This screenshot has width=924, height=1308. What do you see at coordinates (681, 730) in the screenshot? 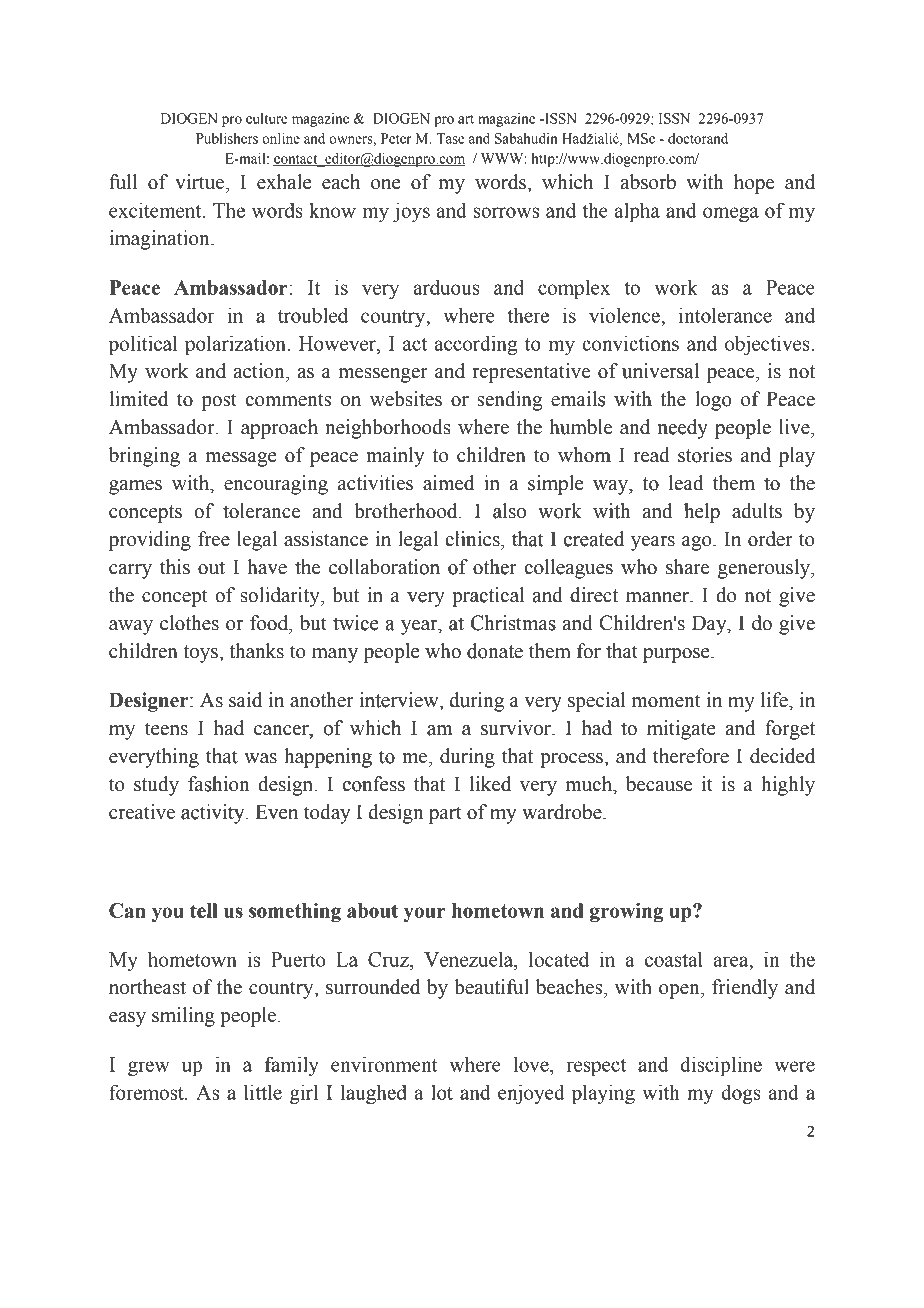
I see `mitigate` at bounding box center [681, 730].
